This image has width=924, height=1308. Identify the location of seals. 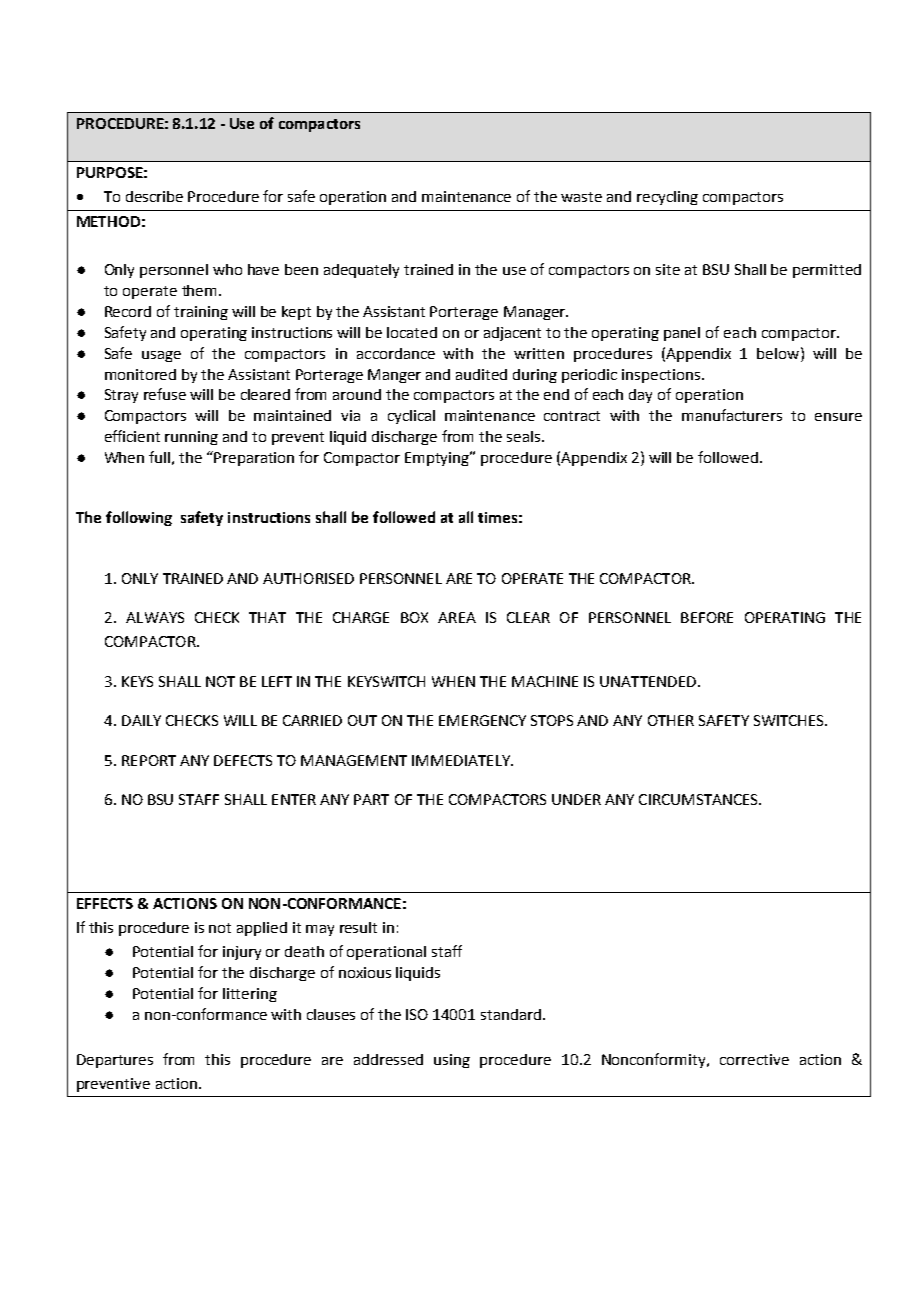
(525, 436).
